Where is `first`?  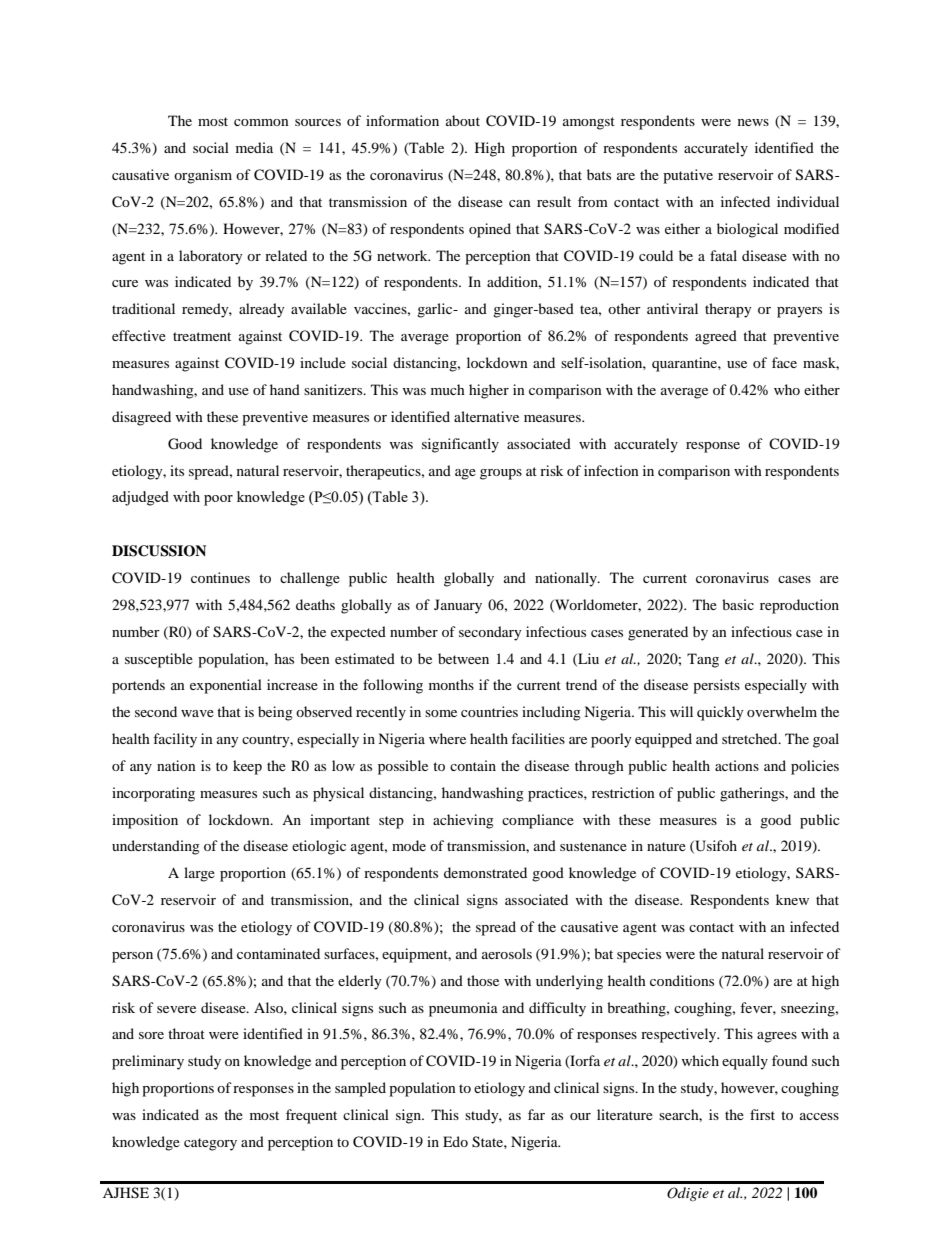 first is located at coordinates (762, 1114).
